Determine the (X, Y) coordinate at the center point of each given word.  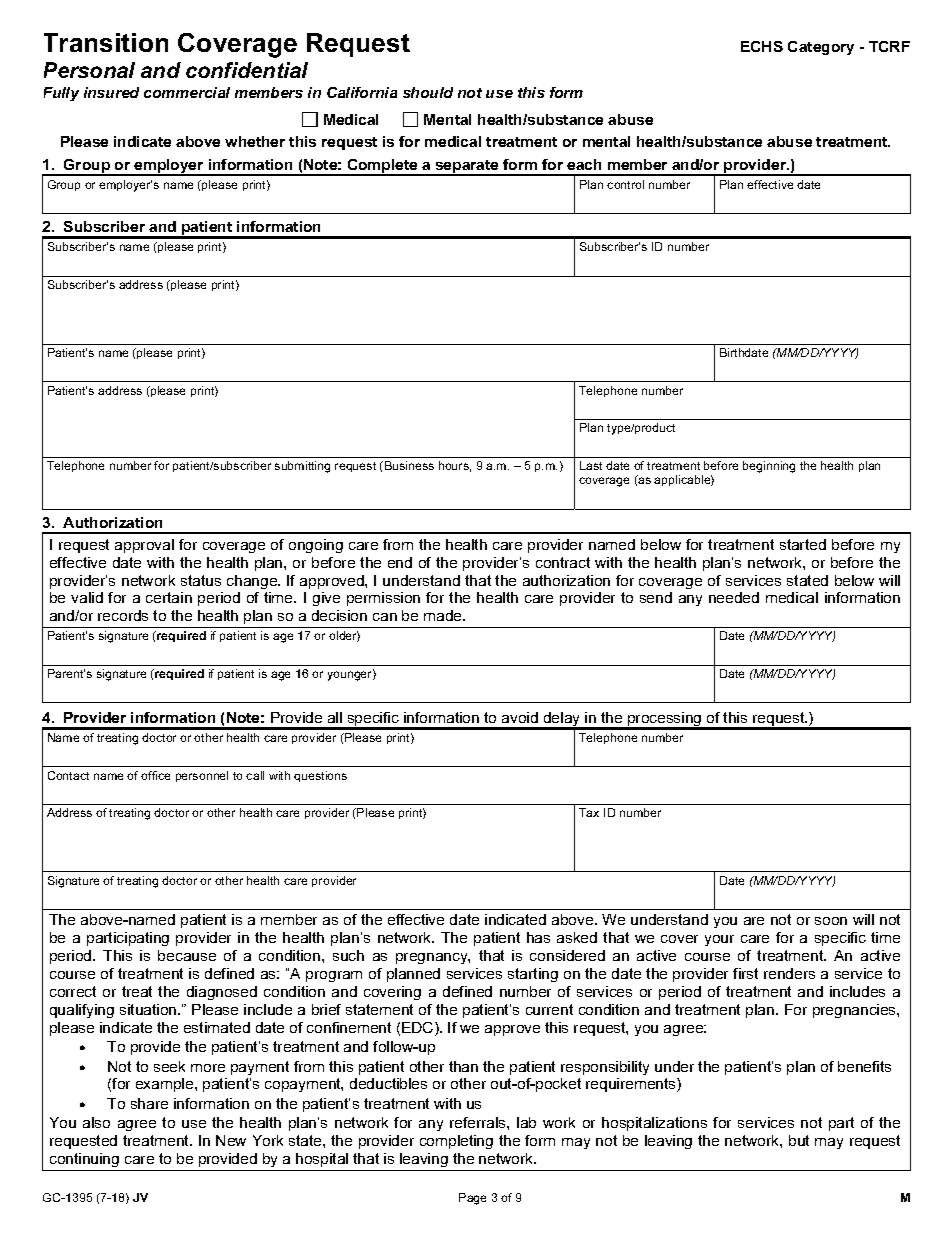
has (538, 937)
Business (409, 465)
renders (789, 973)
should (428, 92)
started (803, 544)
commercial (187, 92)
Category (821, 48)
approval (144, 546)
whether (255, 141)
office (155, 775)
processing (665, 720)
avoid (520, 717)
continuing (84, 1160)
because (187, 955)
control (625, 184)
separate (467, 168)
